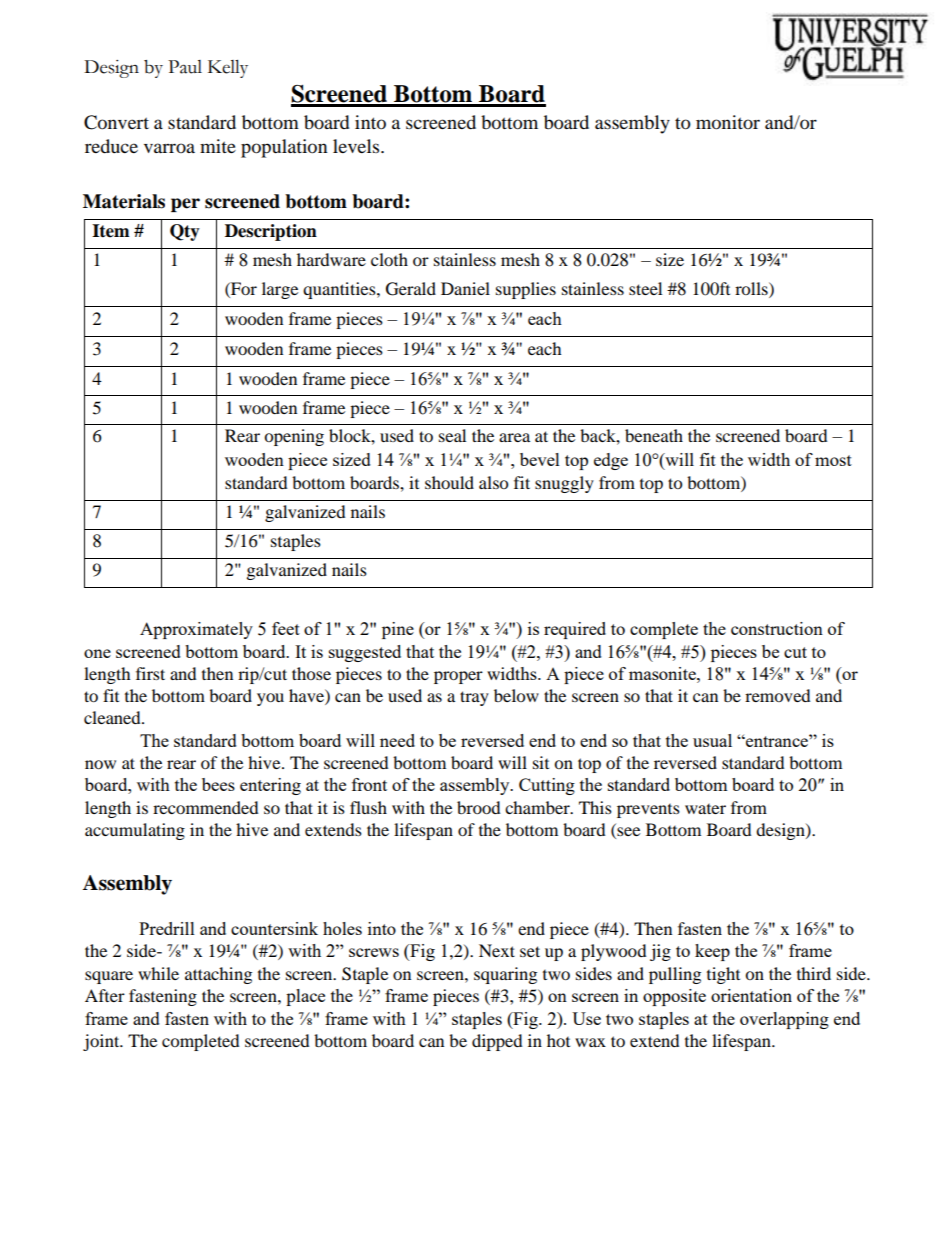 The width and height of the screenshot is (952, 1233). Describe the element at coordinates (705, 809) in the screenshot. I see `water` at that location.
